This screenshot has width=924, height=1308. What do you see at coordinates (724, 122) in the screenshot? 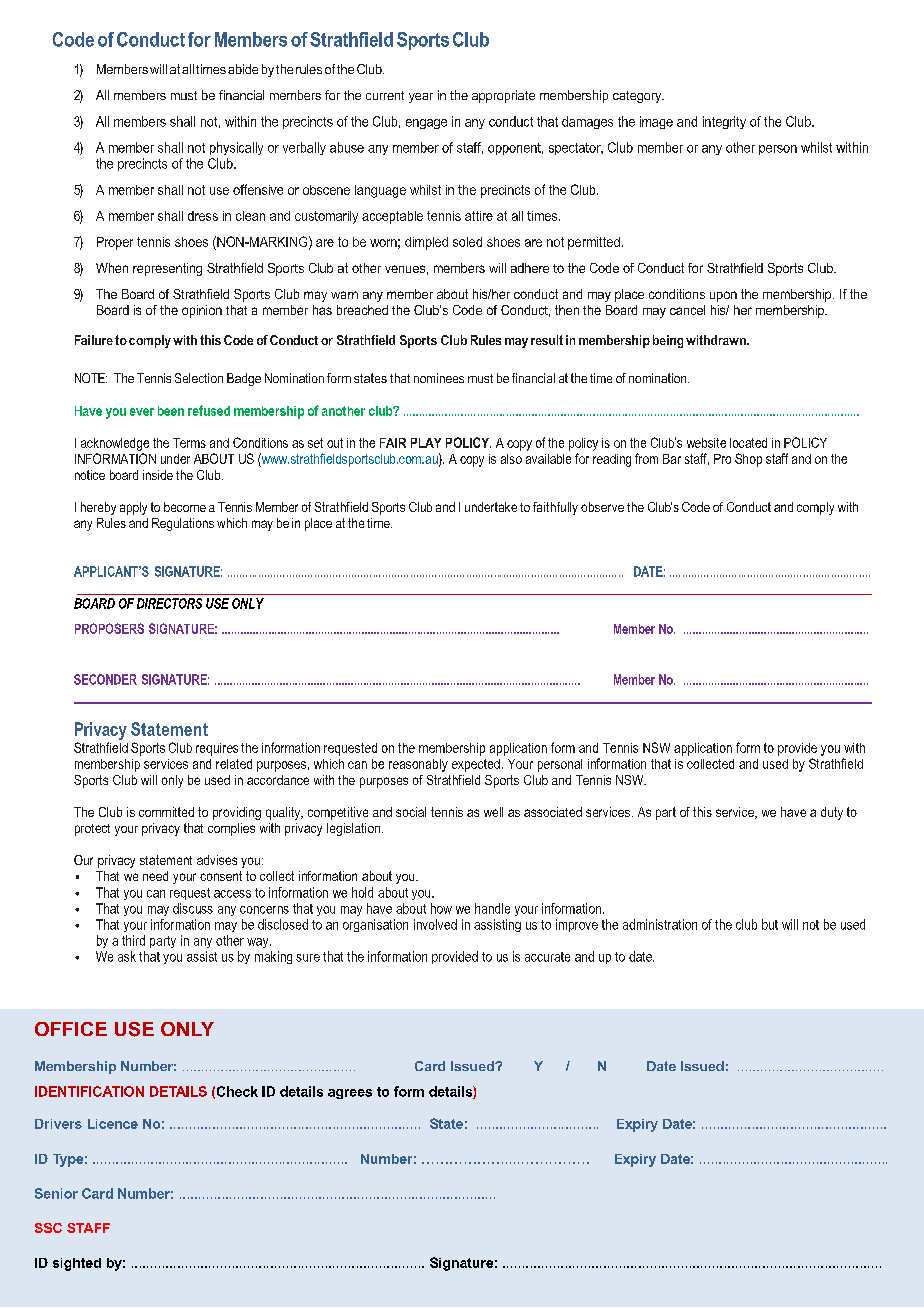
I see `integrity` at bounding box center [724, 122].
